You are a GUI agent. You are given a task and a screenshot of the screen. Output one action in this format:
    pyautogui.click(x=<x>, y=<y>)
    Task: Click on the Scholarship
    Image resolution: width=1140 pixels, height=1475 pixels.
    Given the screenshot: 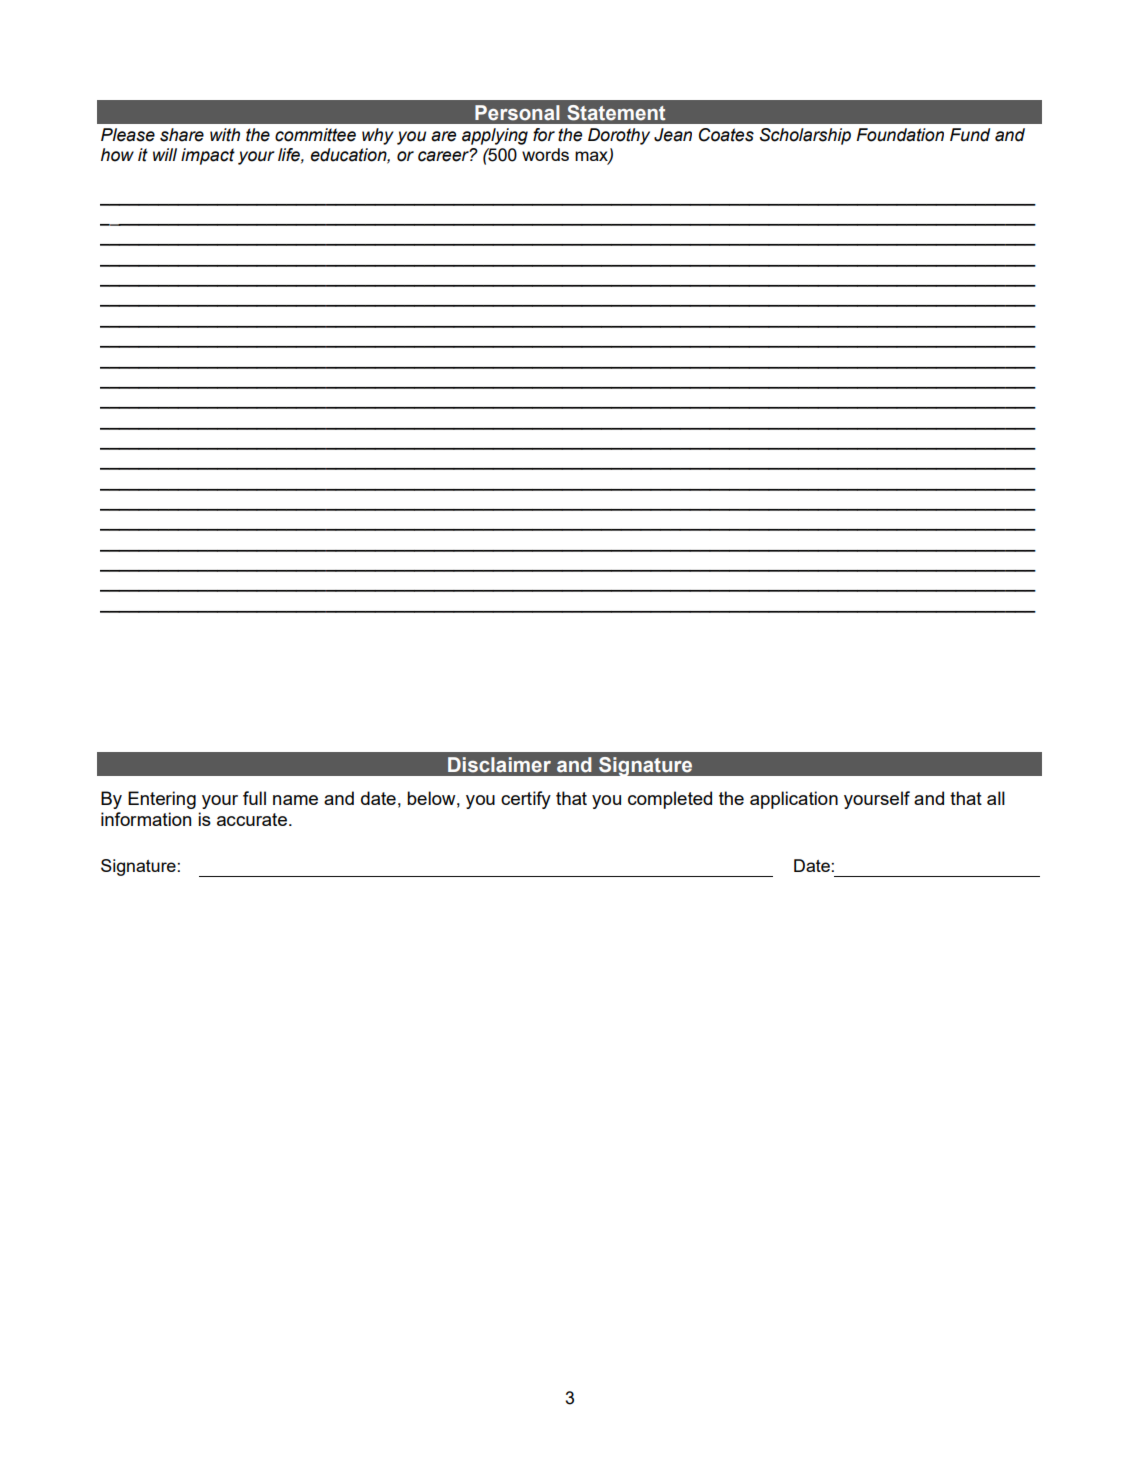 What is the action you would take?
    pyautogui.click(x=805, y=136)
